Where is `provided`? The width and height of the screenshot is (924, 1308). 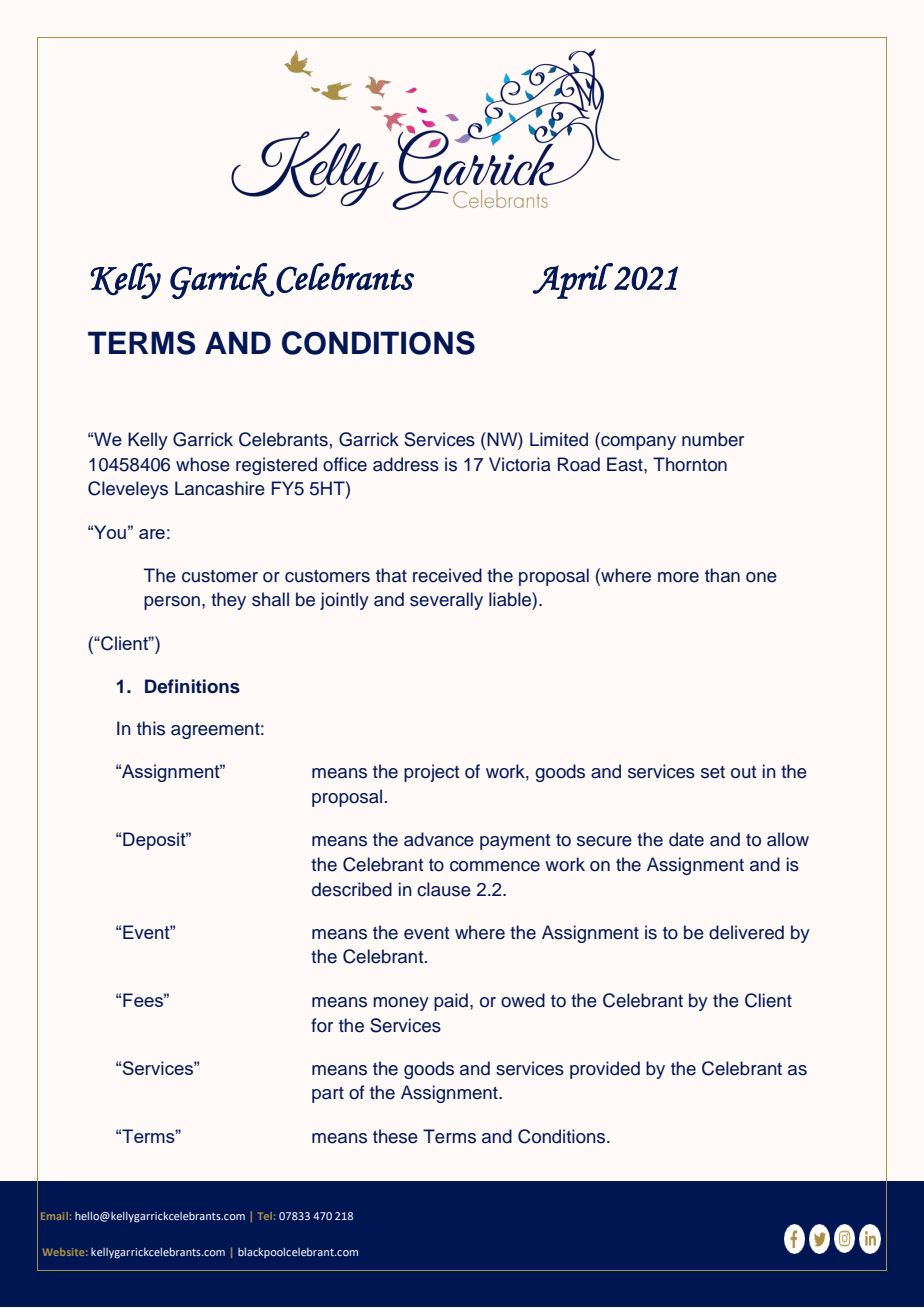 provided is located at coordinates (605, 1070).
